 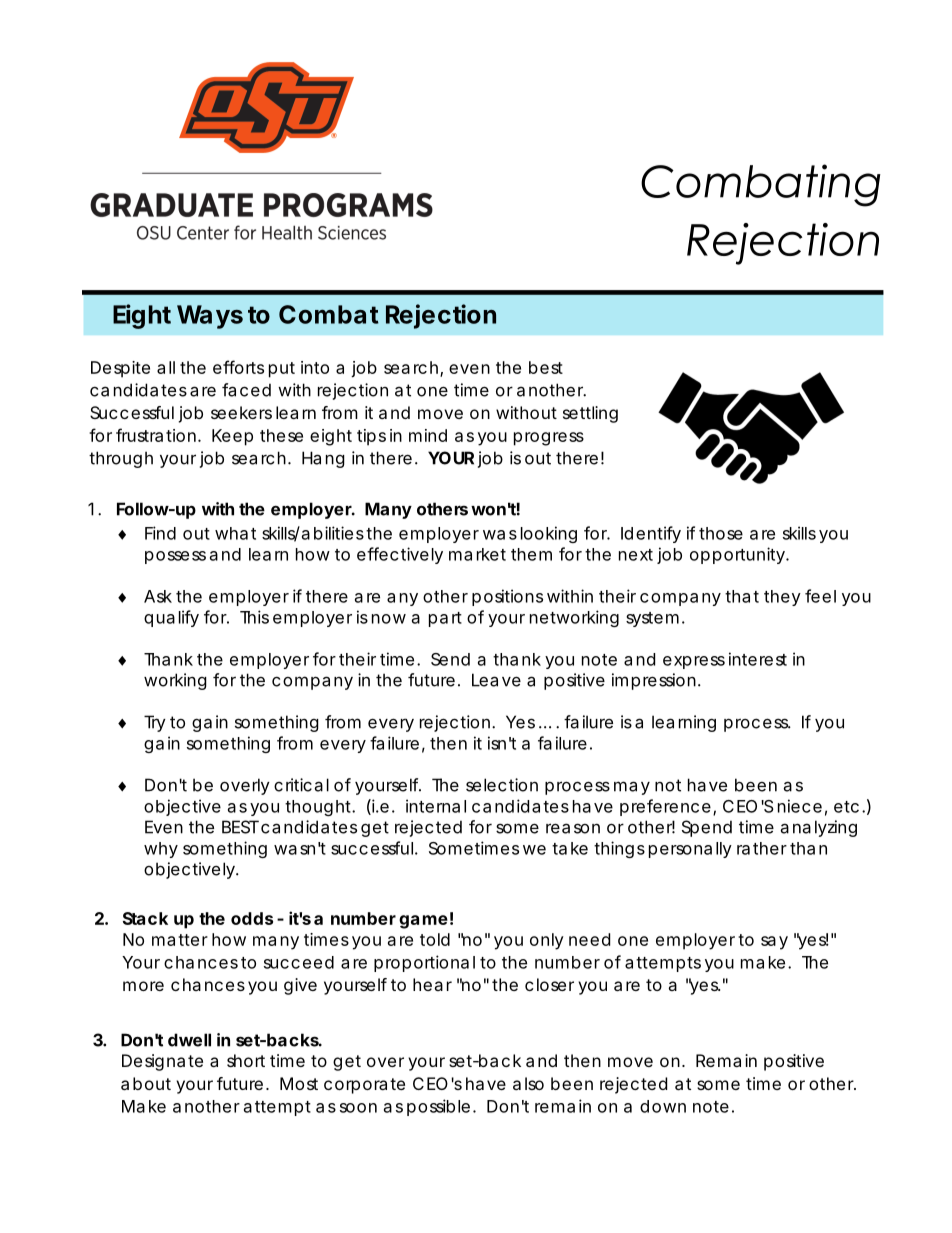 I want to click on Ways, so click(x=210, y=317).
